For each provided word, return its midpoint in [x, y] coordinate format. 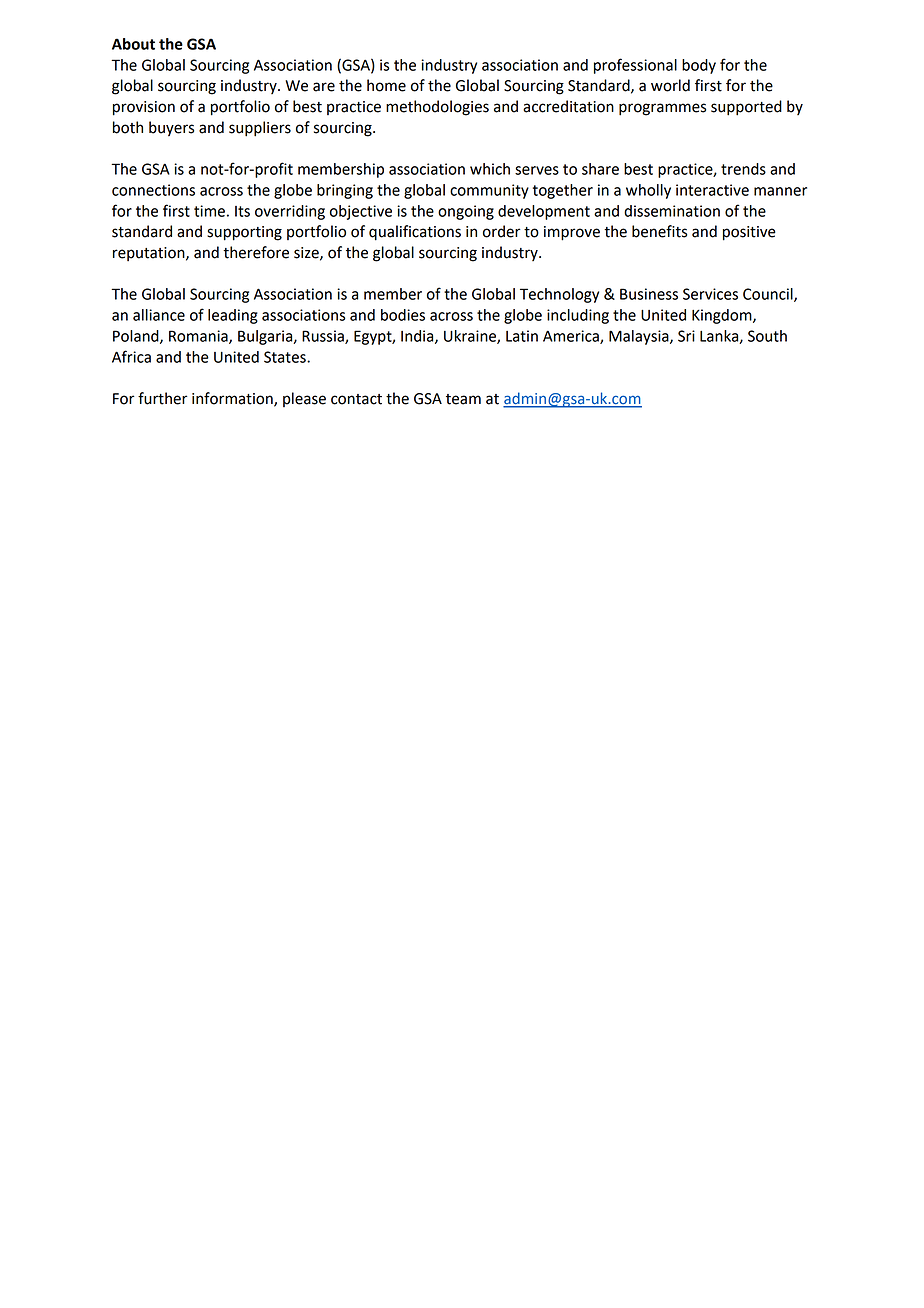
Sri [686, 336]
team [463, 399]
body [699, 66]
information [233, 399]
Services [710, 294]
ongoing [466, 212]
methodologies [437, 108]
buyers [171, 129]
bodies [403, 315]
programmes [662, 109]
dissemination [672, 211]
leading [233, 316]
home [386, 85]
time [209, 211]
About [133, 44]
